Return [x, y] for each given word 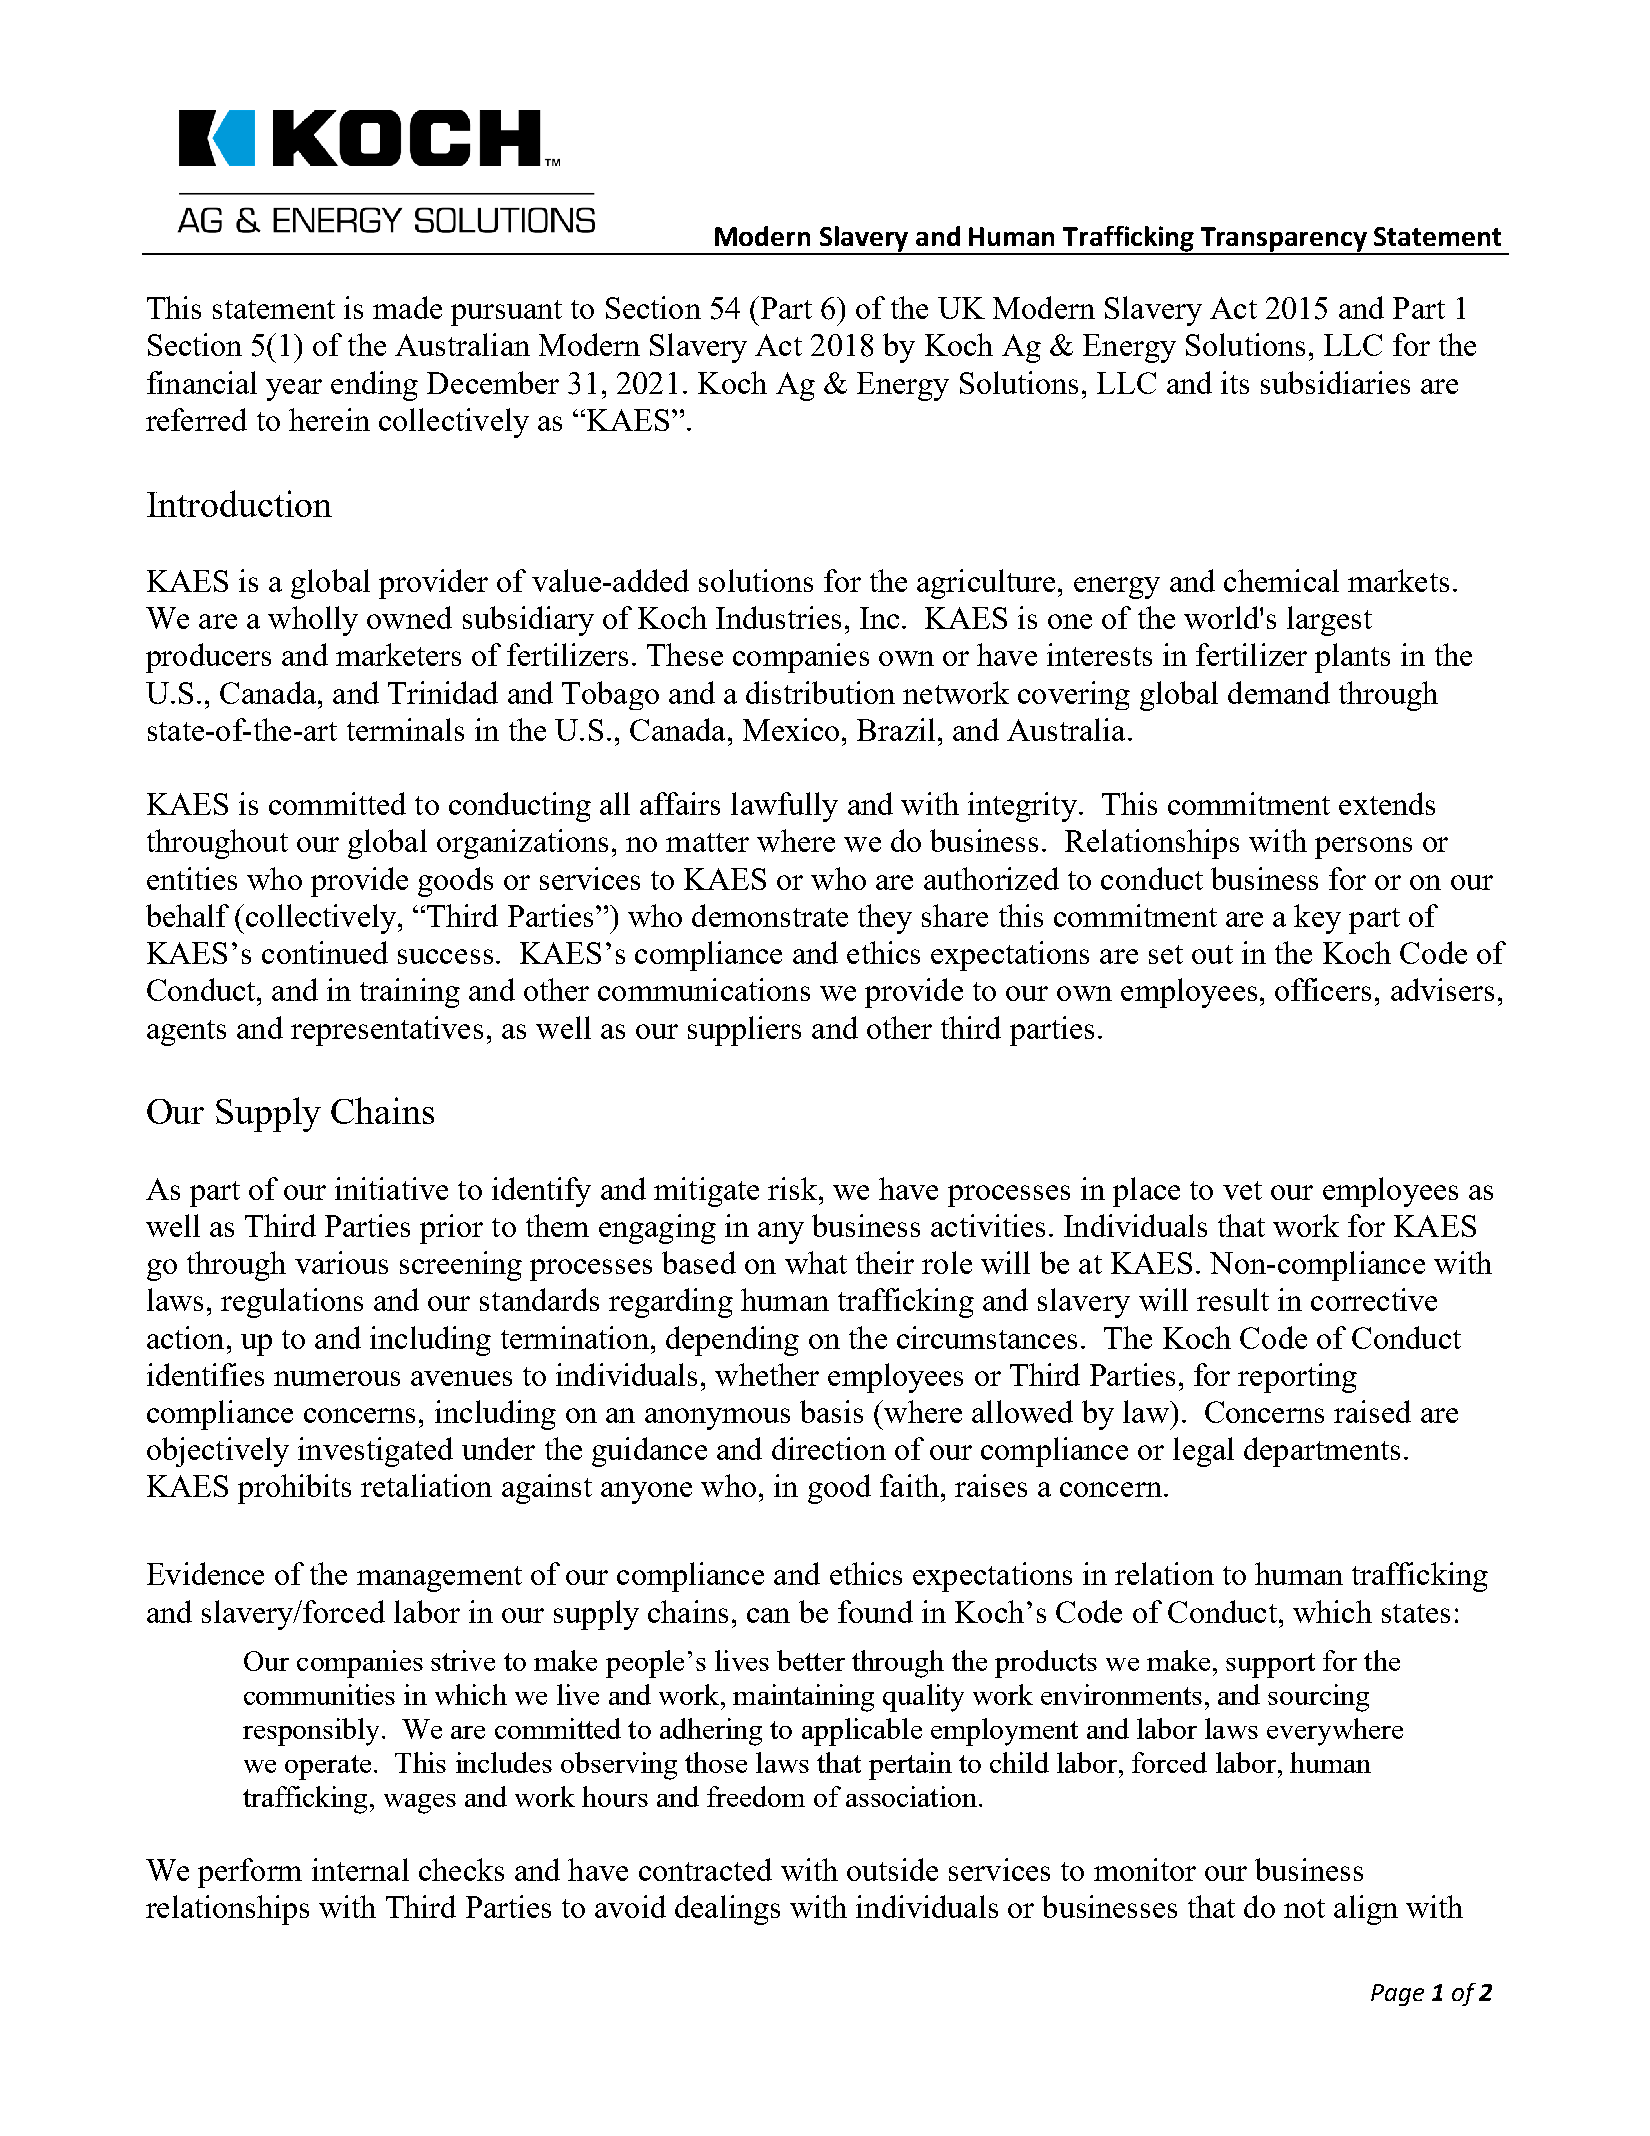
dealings [727, 1910]
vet [1242, 1190]
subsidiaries [1335, 382]
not [1304, 1908]
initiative [391, 1188]
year [294, 390]
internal [360, 1869]
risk [794, 1188]
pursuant [506, 313]
